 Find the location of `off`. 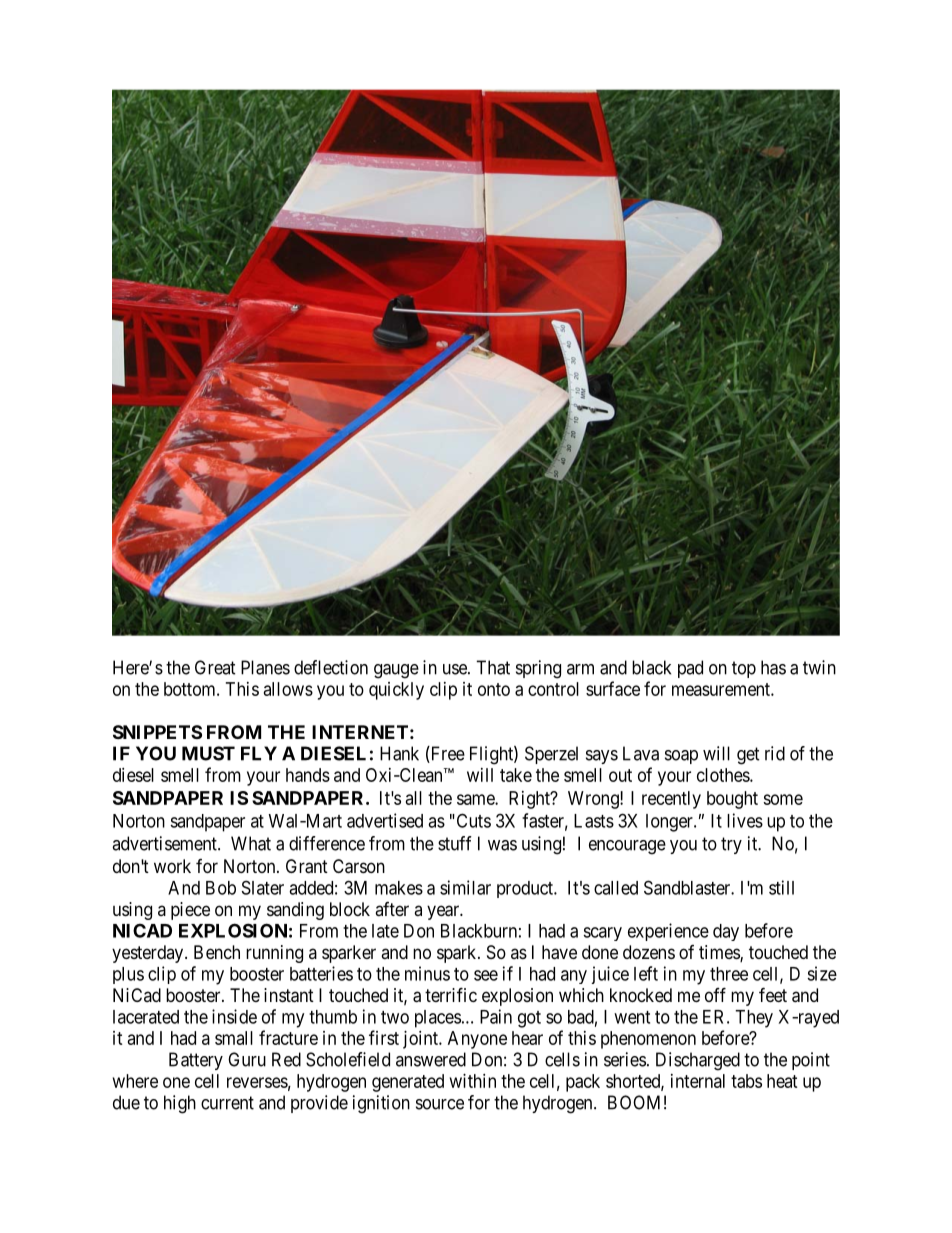

off is located at coordinates (715, 994).
